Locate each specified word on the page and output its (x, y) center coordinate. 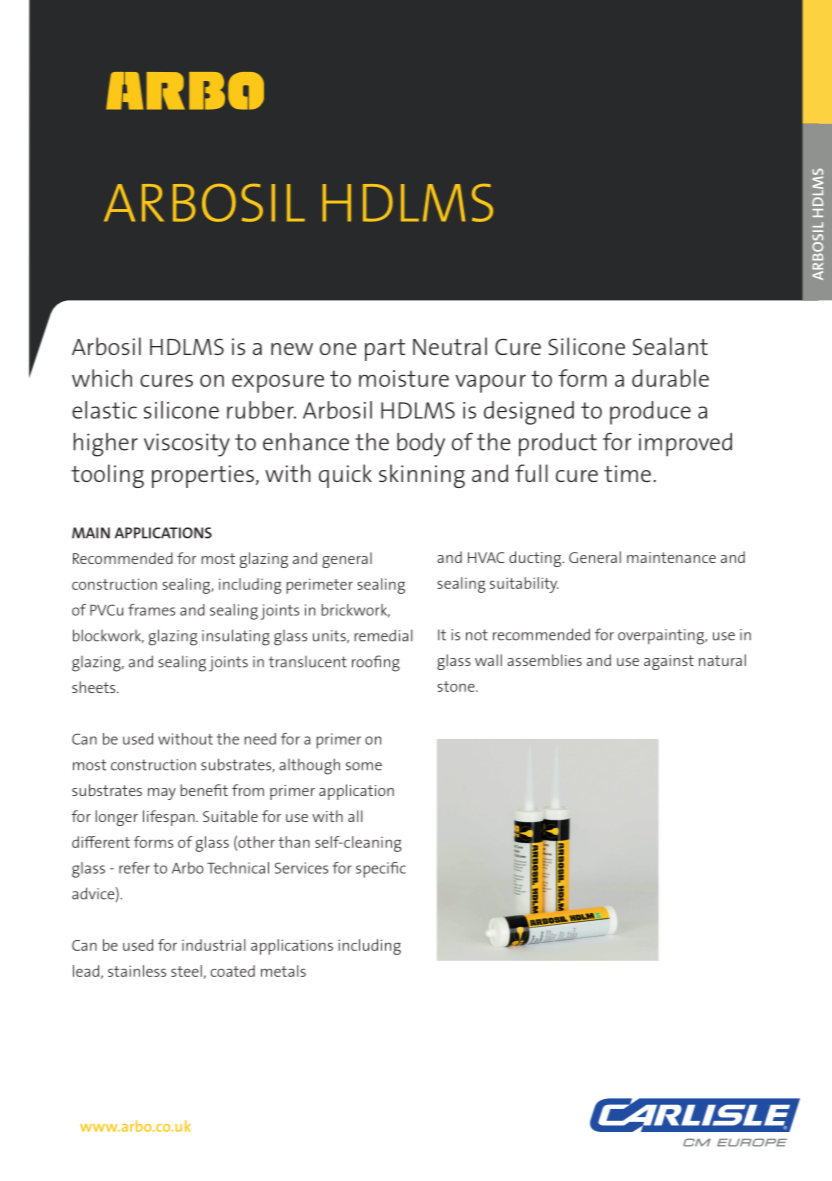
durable (670, 378)
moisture (404, 378)
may (162, 794)
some (364, 766)
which (102, 378)
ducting (536, 559)
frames (151, 610)
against (669, 662)
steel (186, 971)
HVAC (486, 557)
